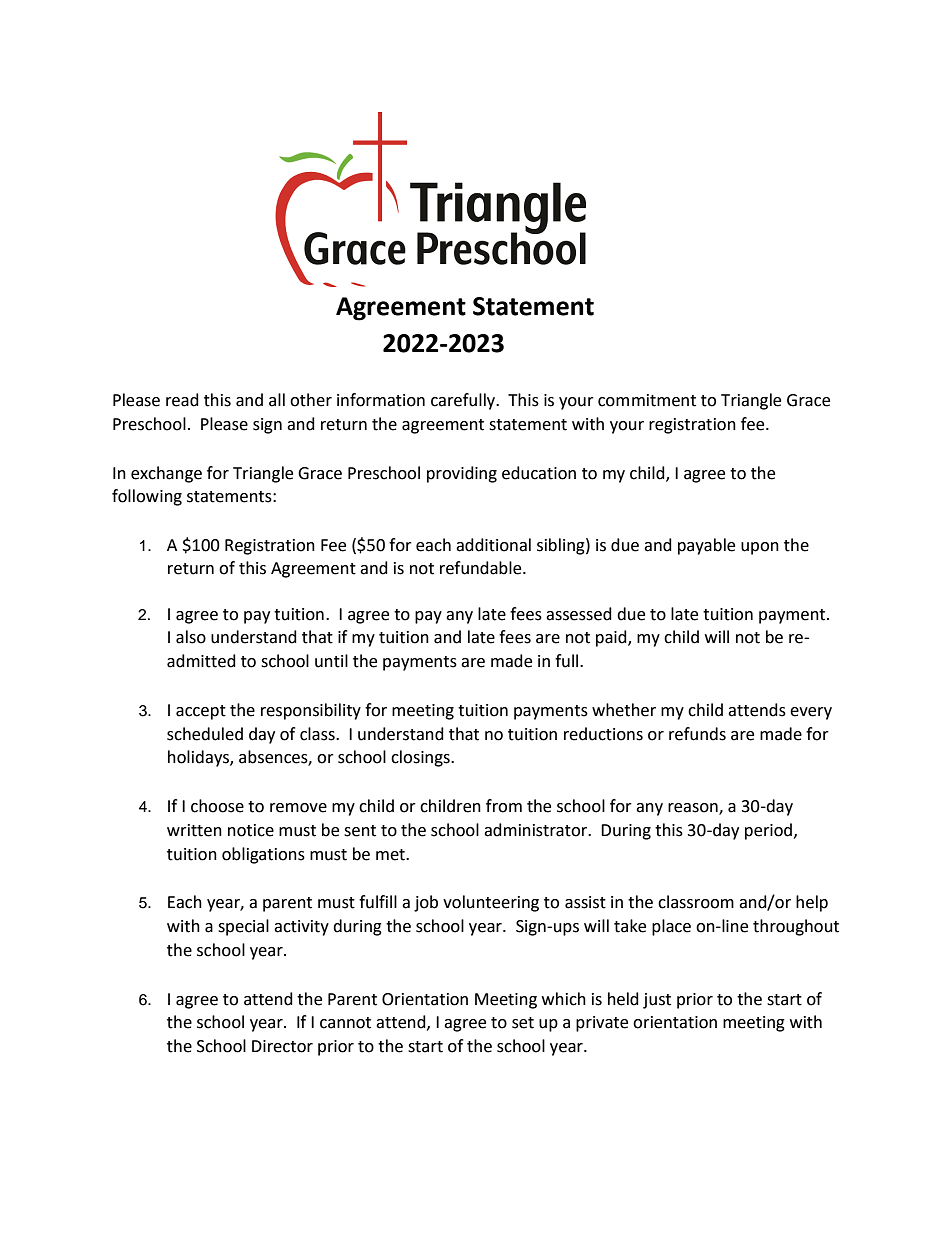 The height and width of the screenshot is (1233, 952). Describe the element at coordinates (760, 548) in the screenshot. I see `upon` at that location.
